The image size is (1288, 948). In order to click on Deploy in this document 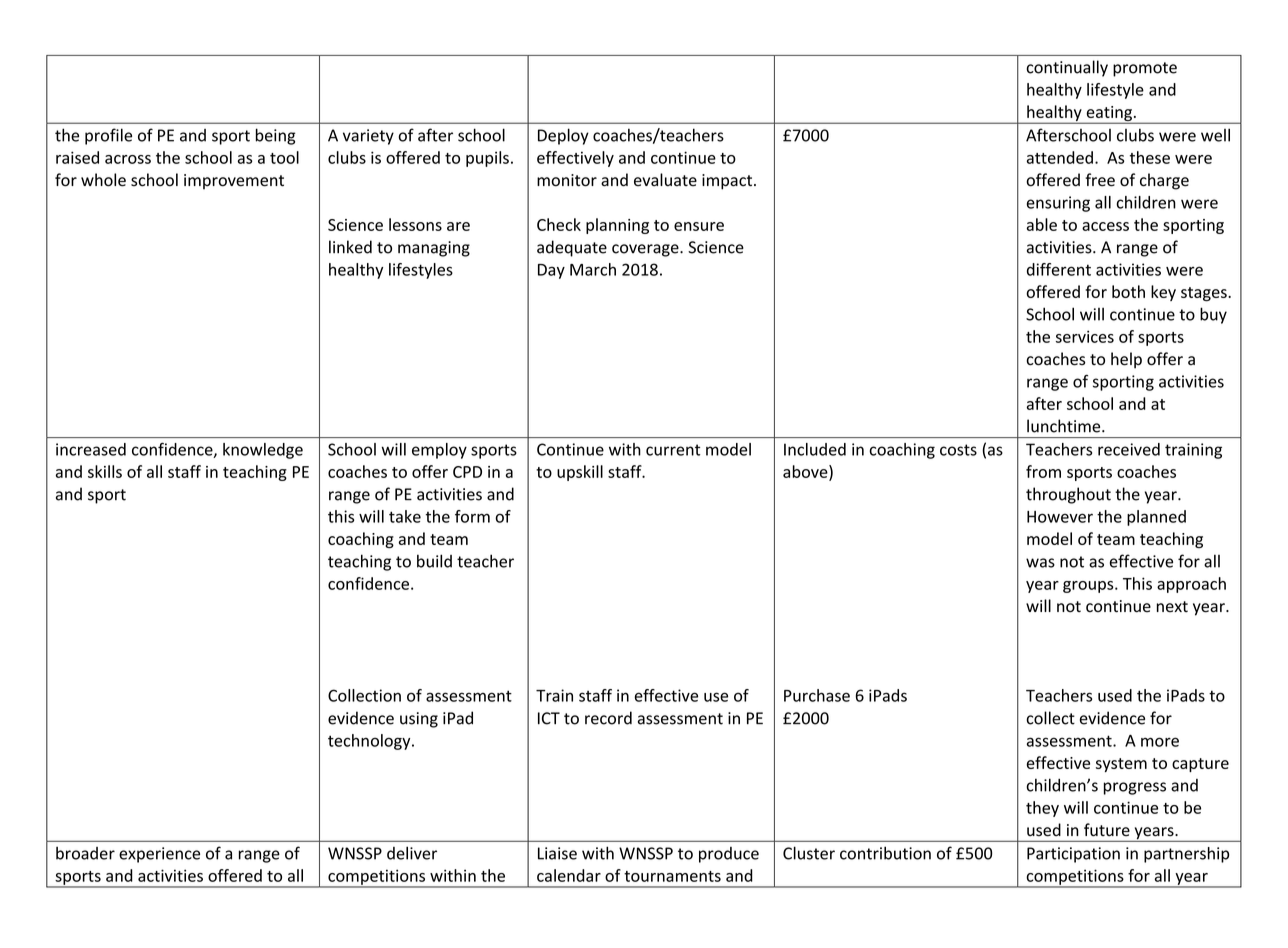, I will do `click(563, 136)`.
